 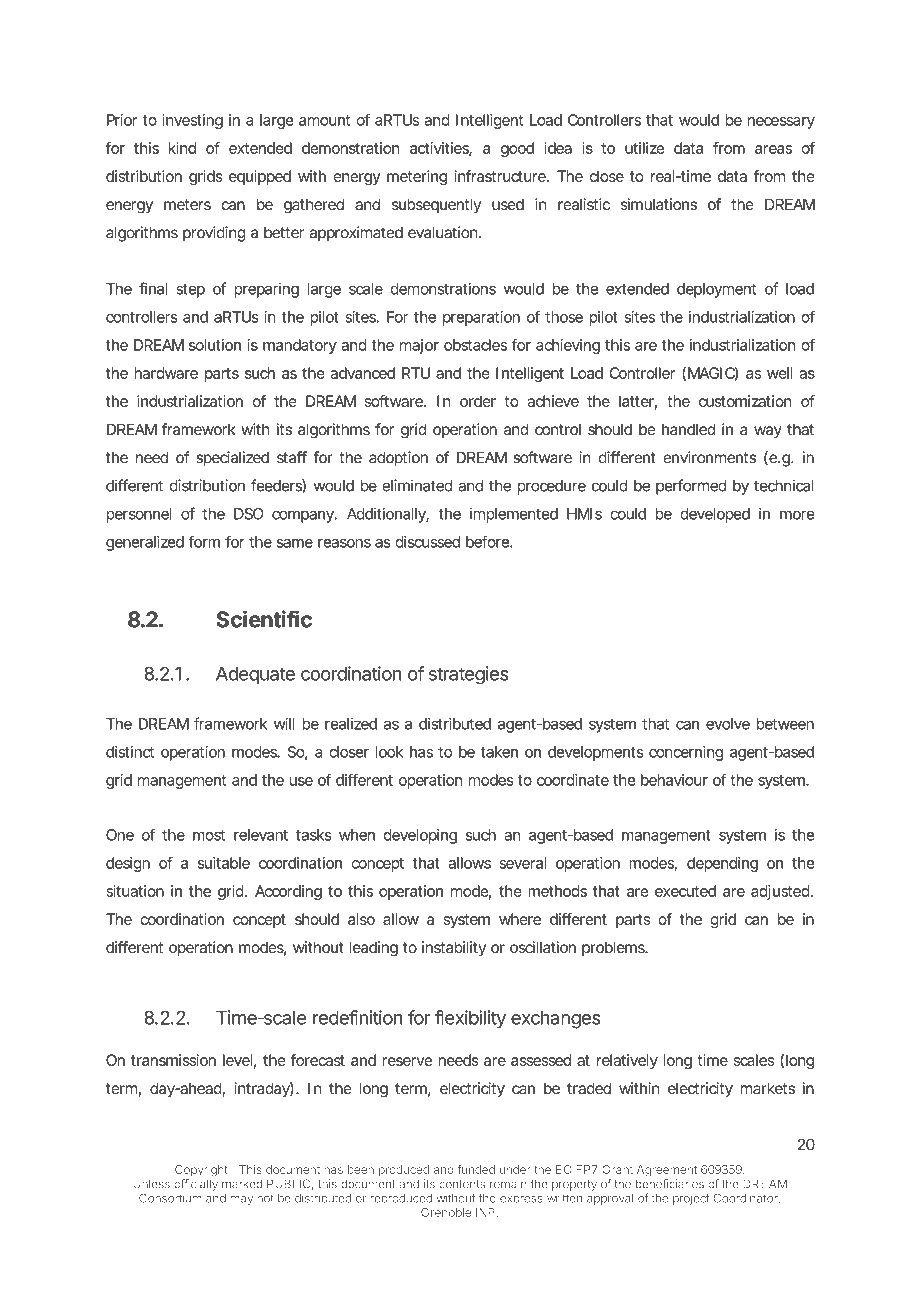 What do you see at coordinates (722, 864) in the document?
I see `depending` at bounding box center [722, 864].
